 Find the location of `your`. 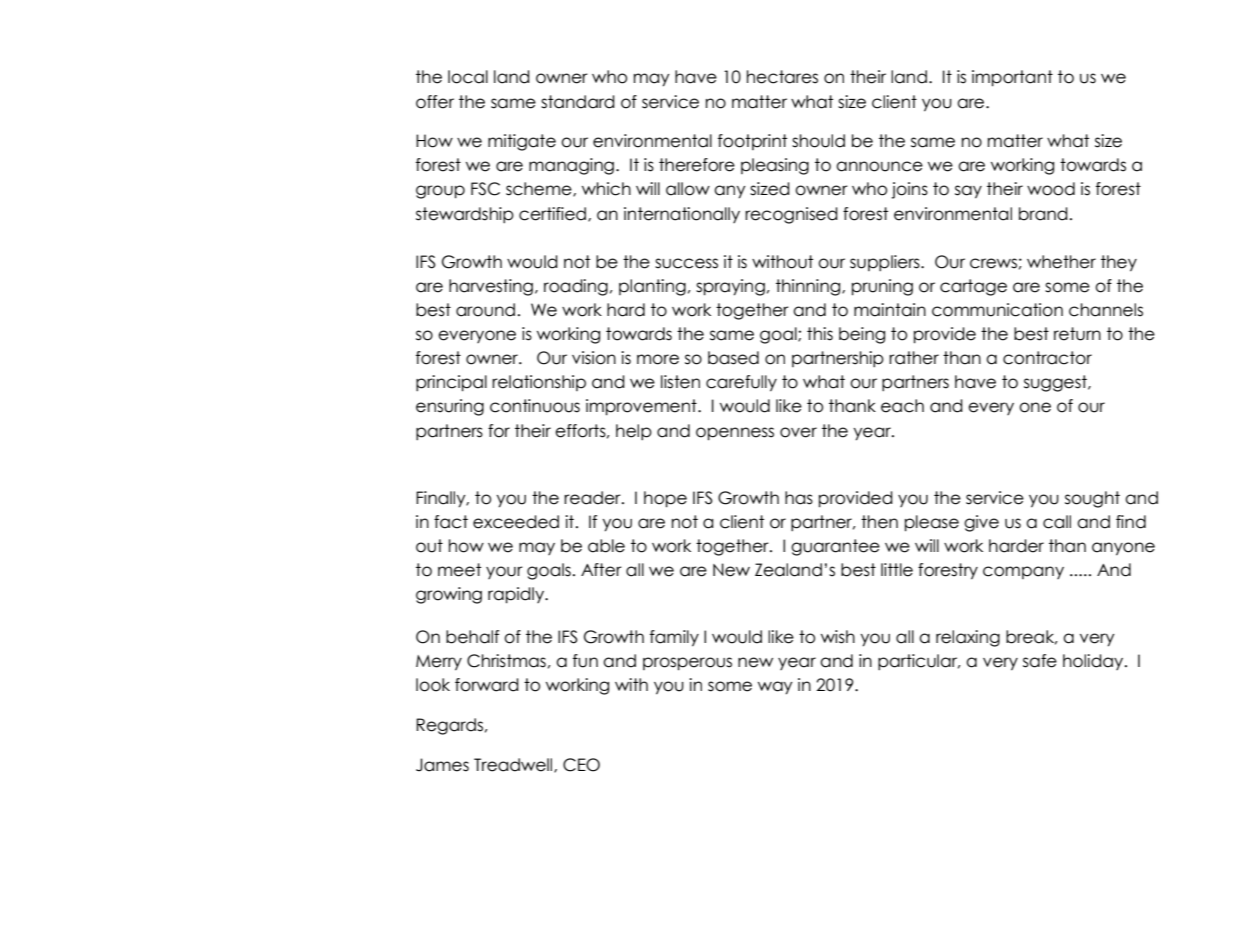

your is located at coordinates (504, 572).
